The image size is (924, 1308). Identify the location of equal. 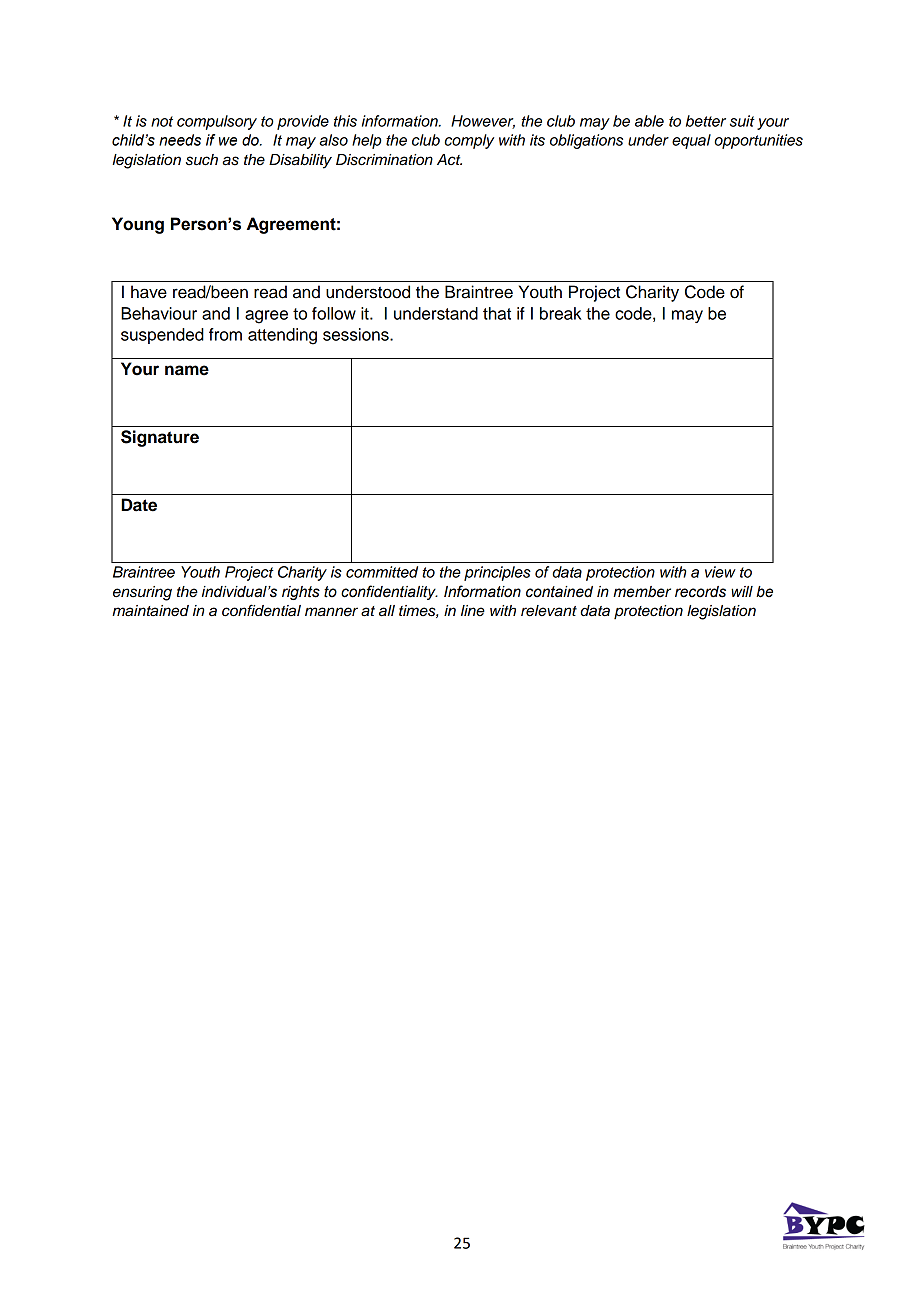
(691, 141).
